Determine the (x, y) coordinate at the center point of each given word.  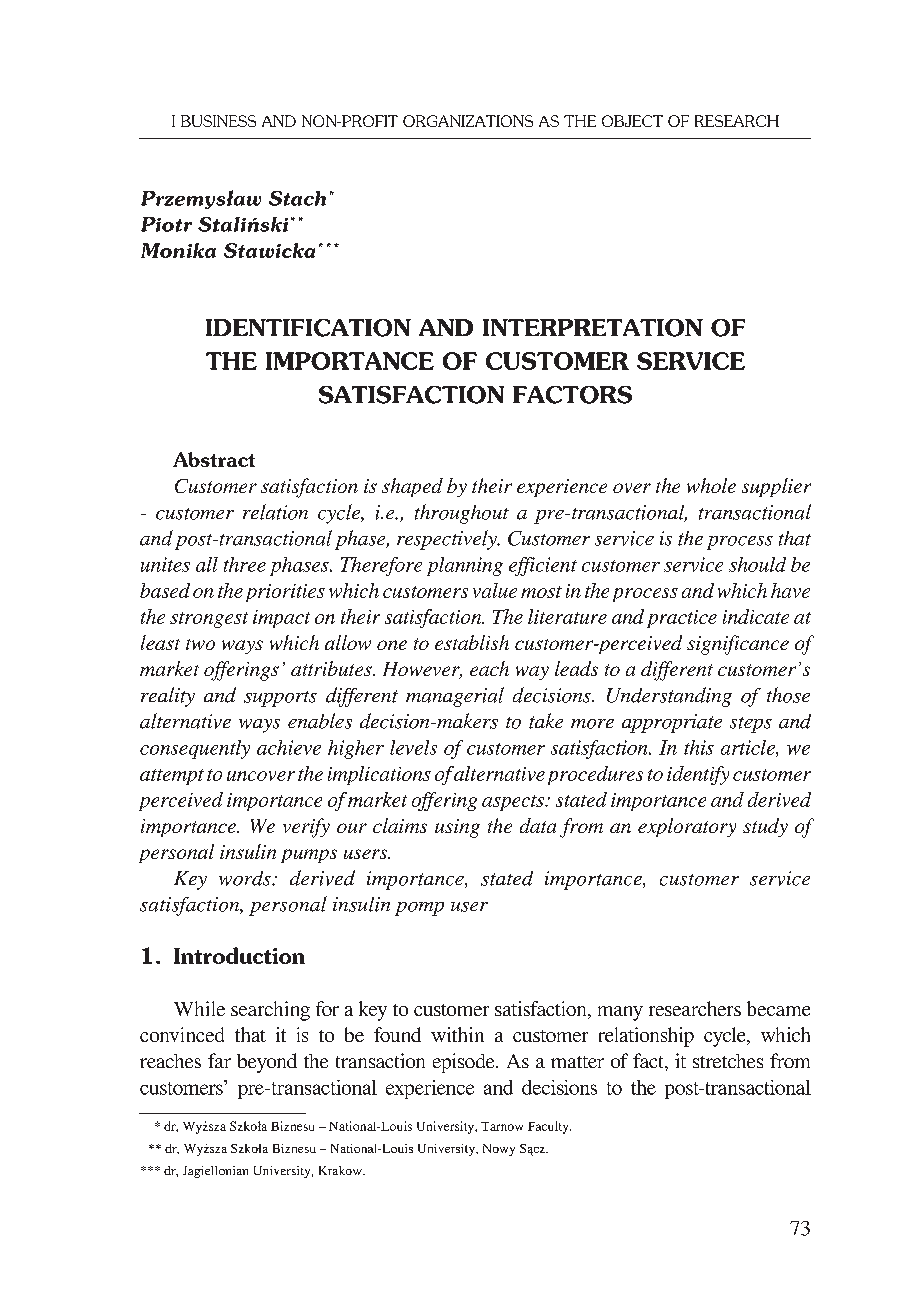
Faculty (549, 1127)
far (219, 1060)
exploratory (687, 827)
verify (306, 828)
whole (711, 485)
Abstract (214, 459)
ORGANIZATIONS (468, 121)
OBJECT (632, 121)
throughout (462, 514)
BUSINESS (218, 121)
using (457, 828)
